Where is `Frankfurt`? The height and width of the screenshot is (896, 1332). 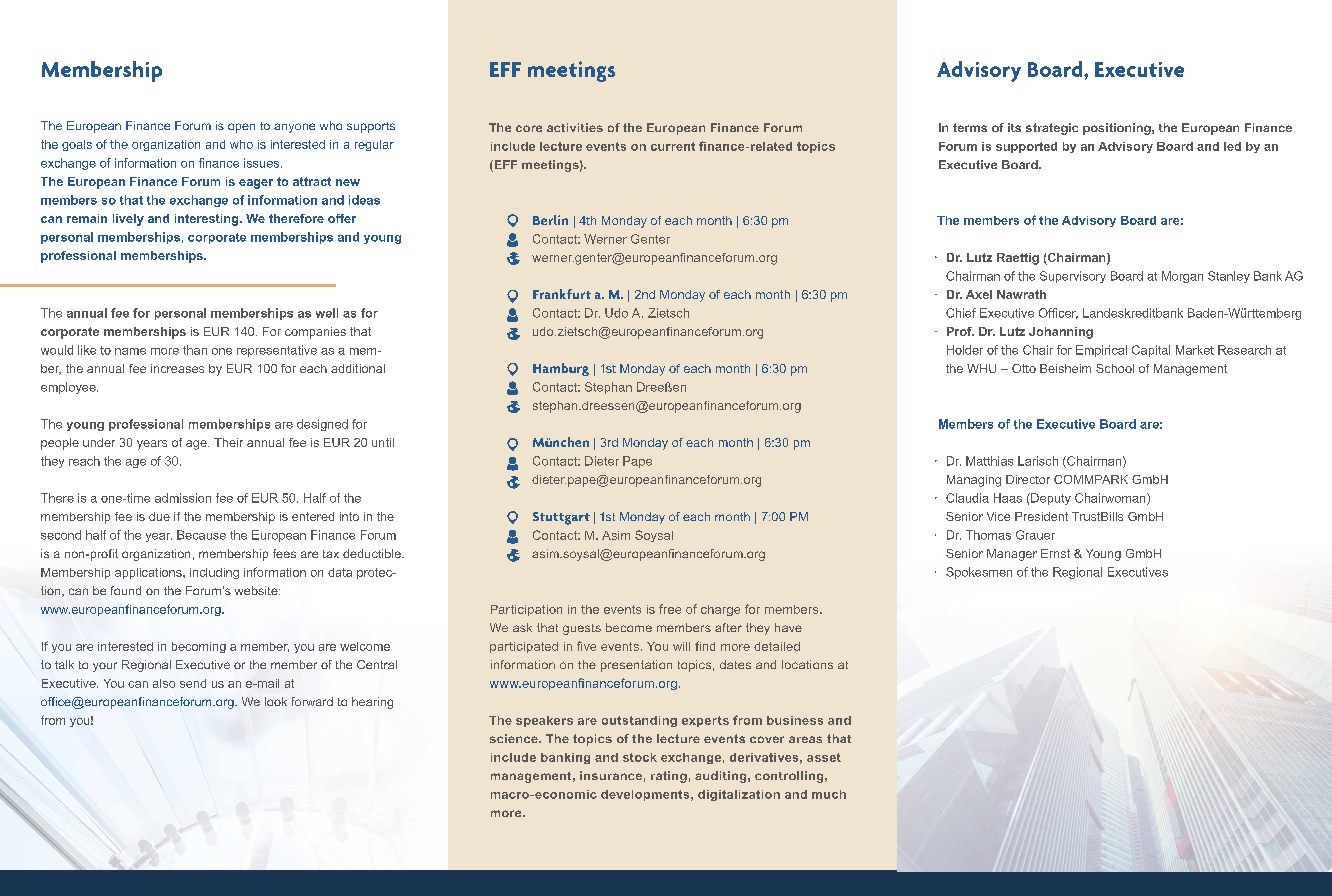
Frankfurt is located at coordinates (562, 294).
